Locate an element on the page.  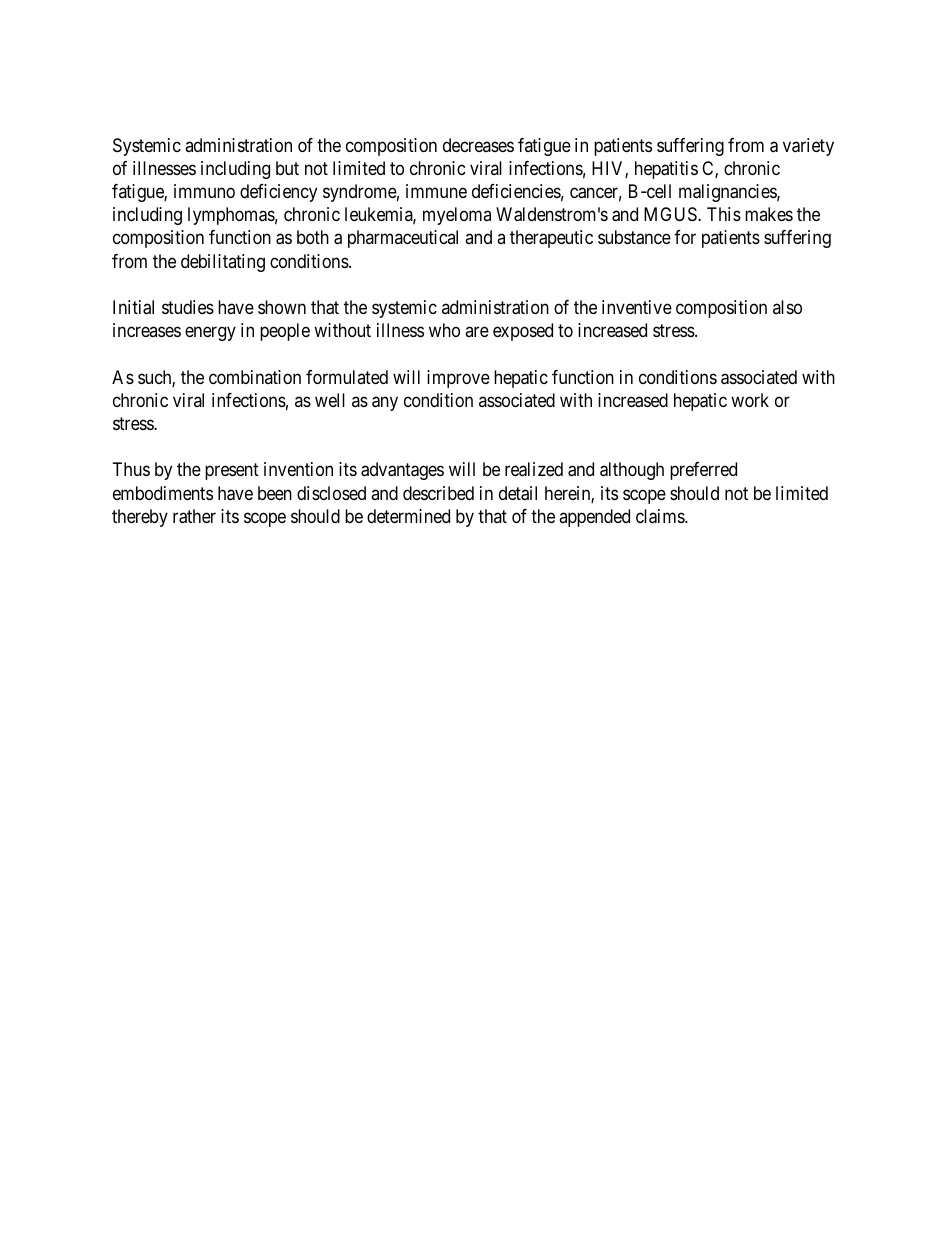
are is located at coordinates (477, 332).
